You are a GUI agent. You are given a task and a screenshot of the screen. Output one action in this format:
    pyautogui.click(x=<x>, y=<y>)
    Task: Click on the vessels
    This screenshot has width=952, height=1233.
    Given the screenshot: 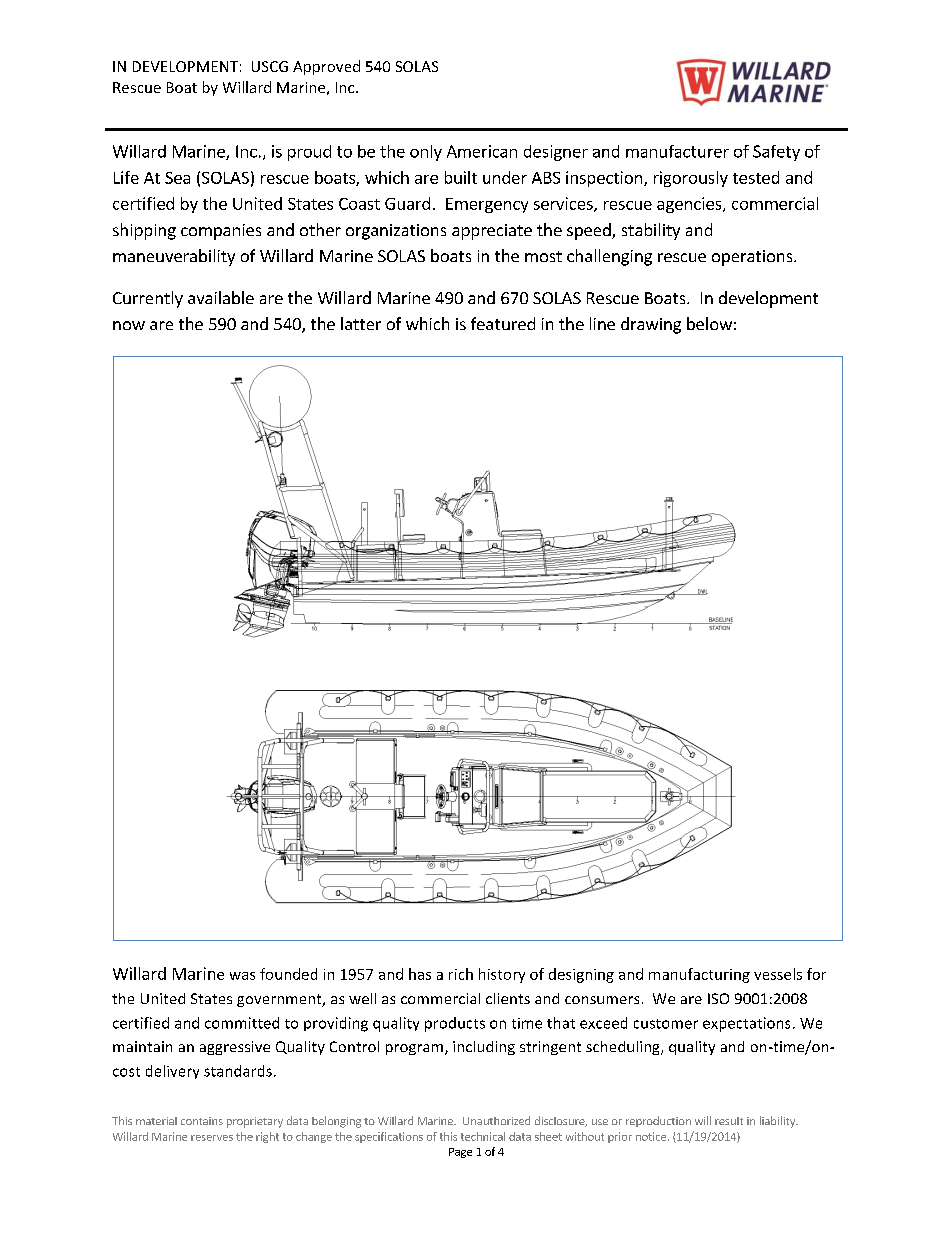 What is the action you would take?
    pyautogui.click(x=778, y=974)
